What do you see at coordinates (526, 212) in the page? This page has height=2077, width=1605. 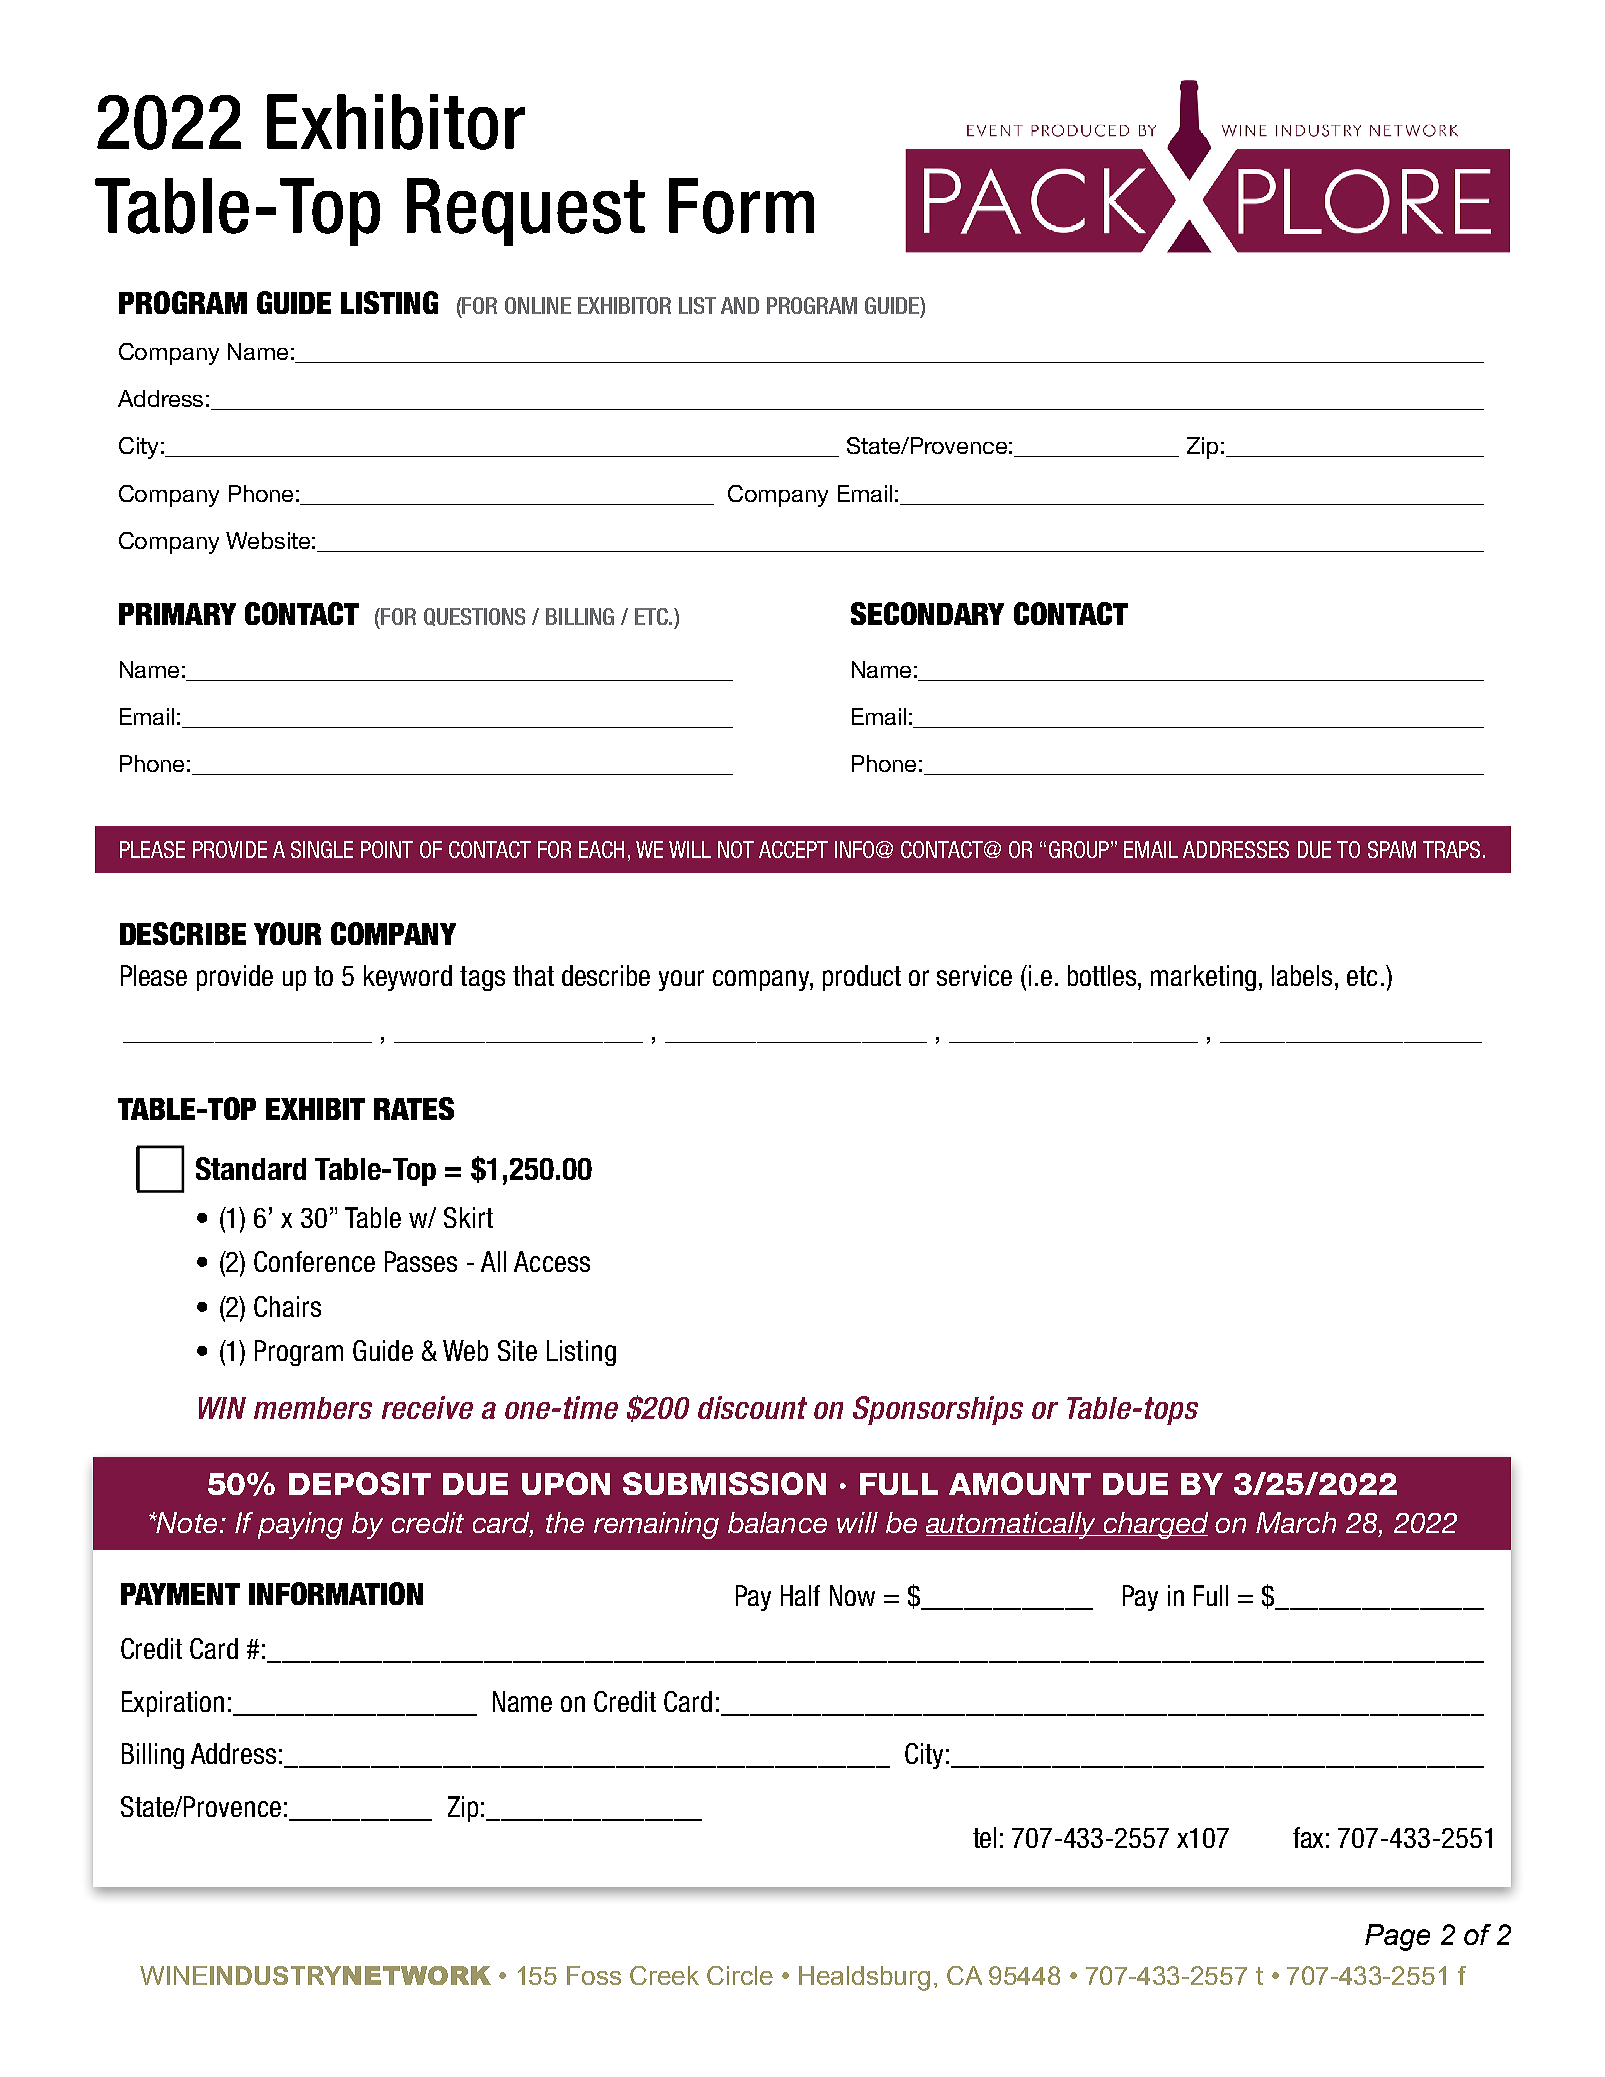 I see `Request` at bounding box center [526, 212].
